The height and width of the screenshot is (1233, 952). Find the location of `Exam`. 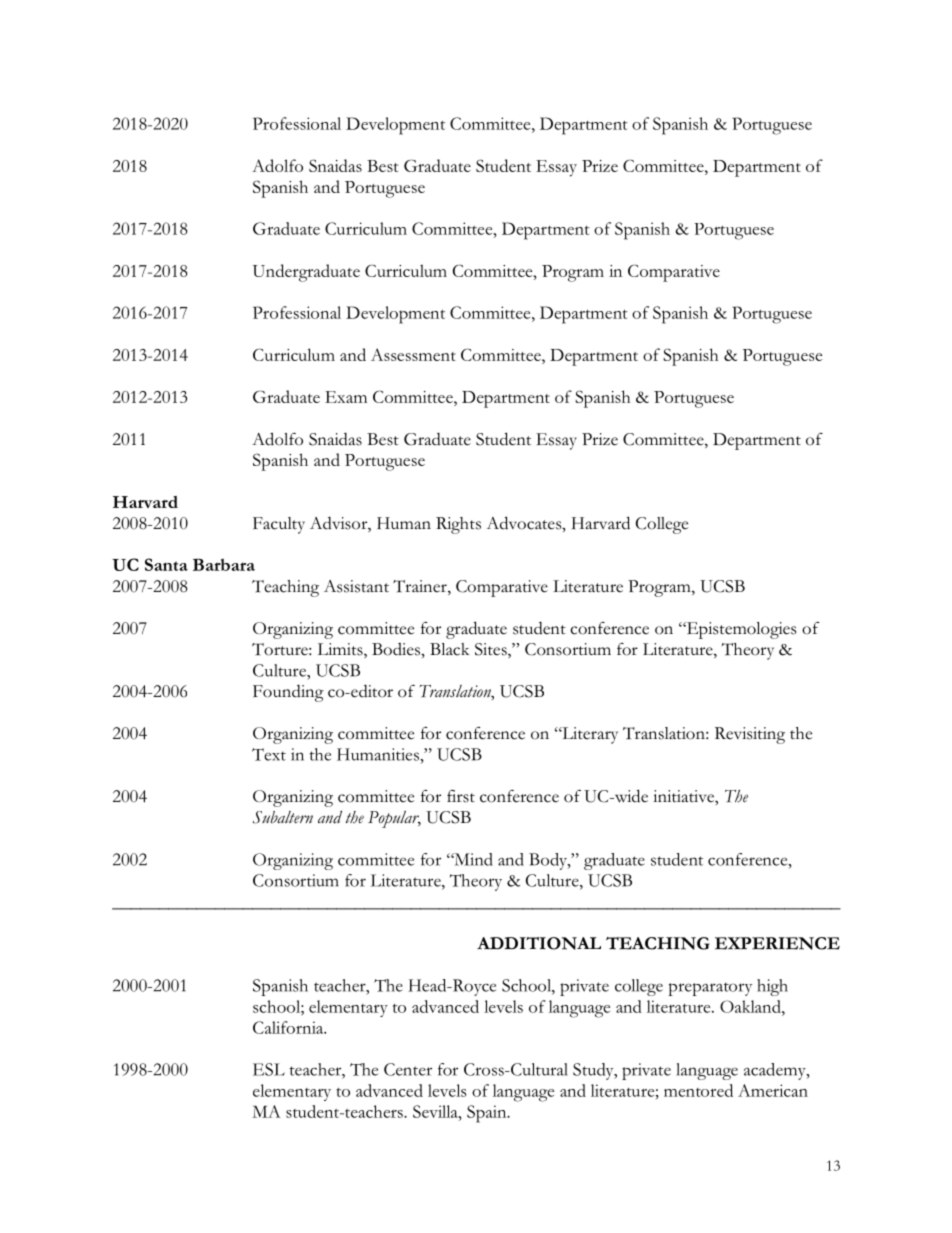

Exam is located at coordinates (346, 397).
